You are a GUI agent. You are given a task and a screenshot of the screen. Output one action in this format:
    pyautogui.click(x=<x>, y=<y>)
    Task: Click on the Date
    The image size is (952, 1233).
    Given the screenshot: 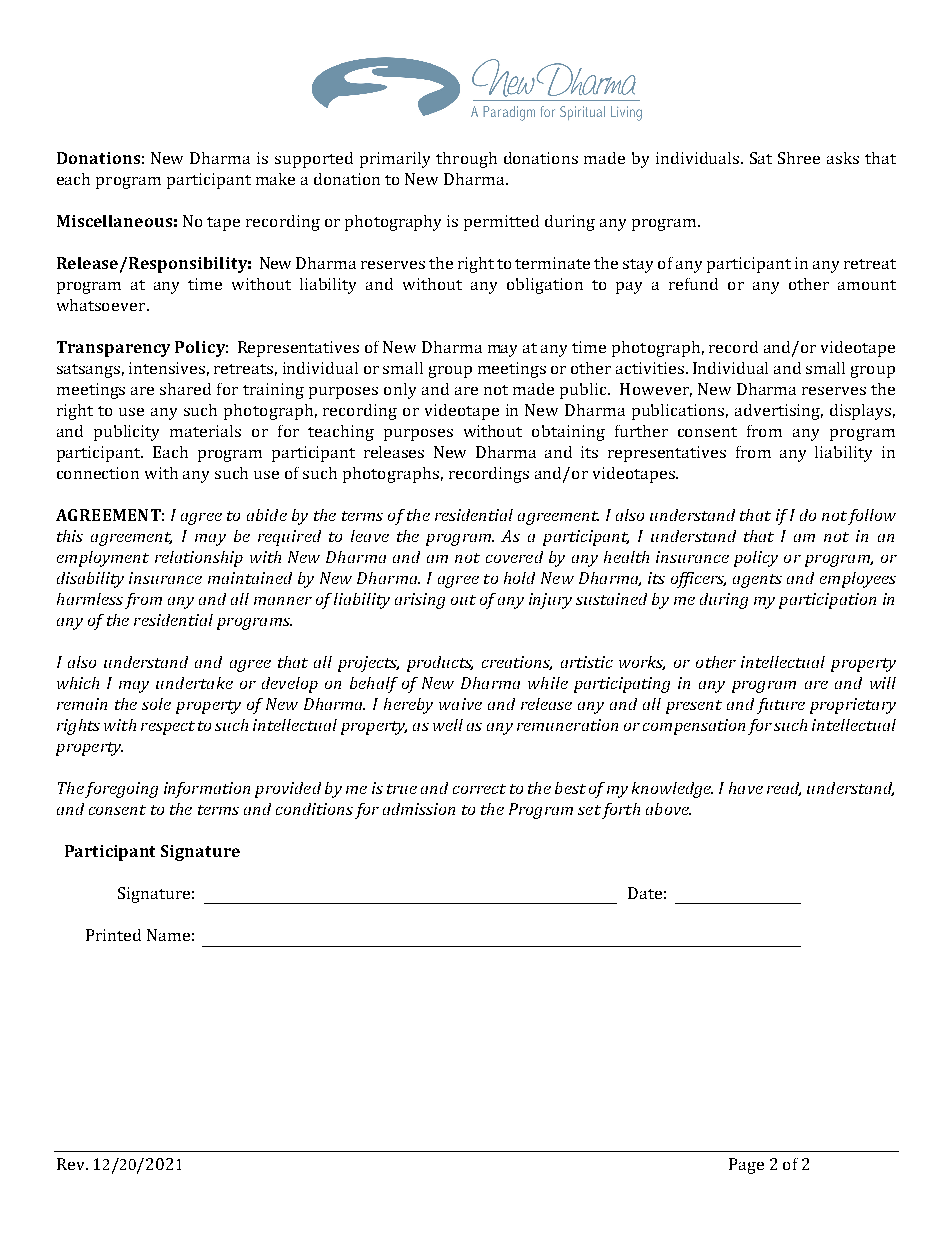 What is the action you would take?
    pyautogui.click(x=645, y=893)
